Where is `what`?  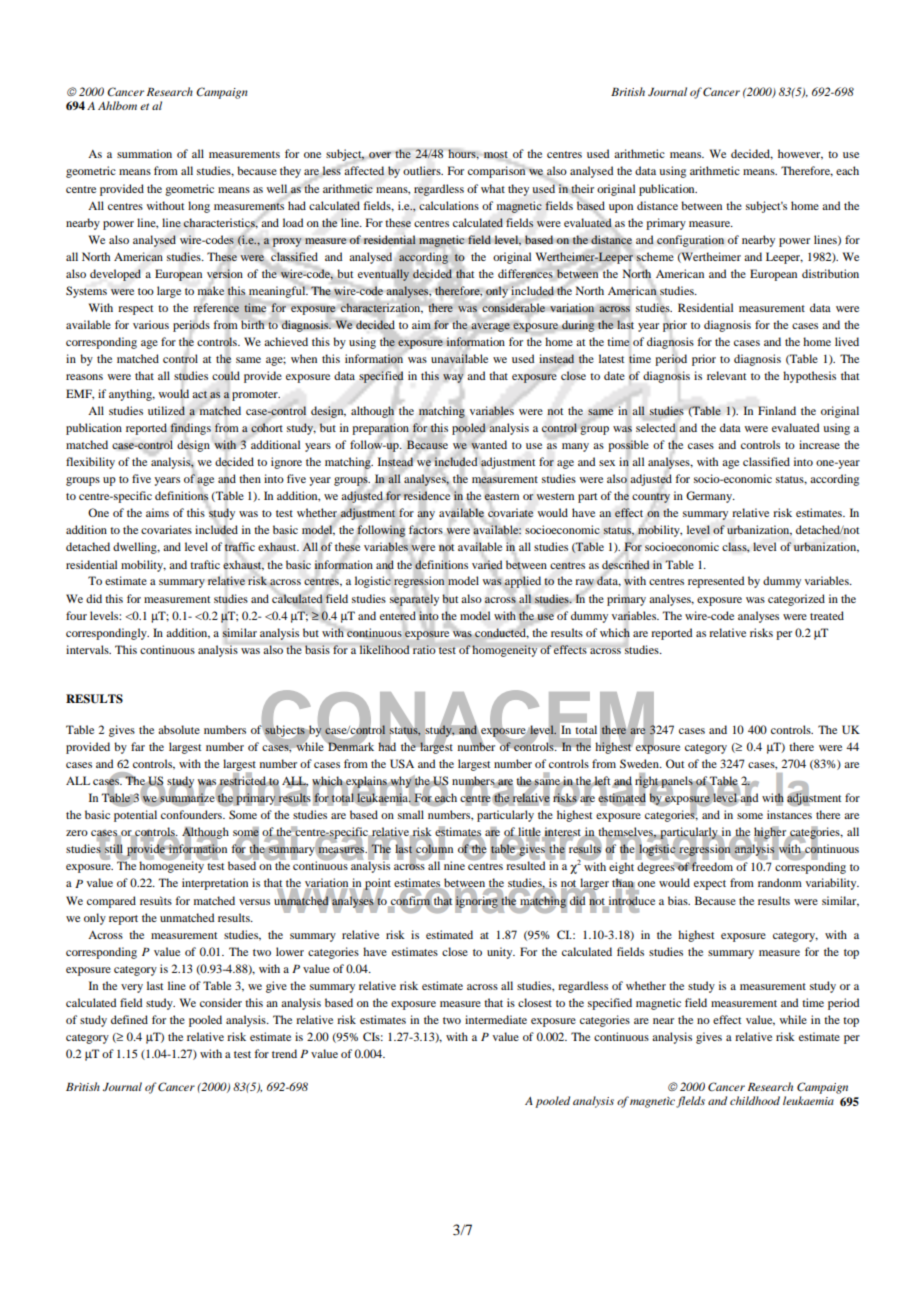
what is located at coordinates (493, 188).
